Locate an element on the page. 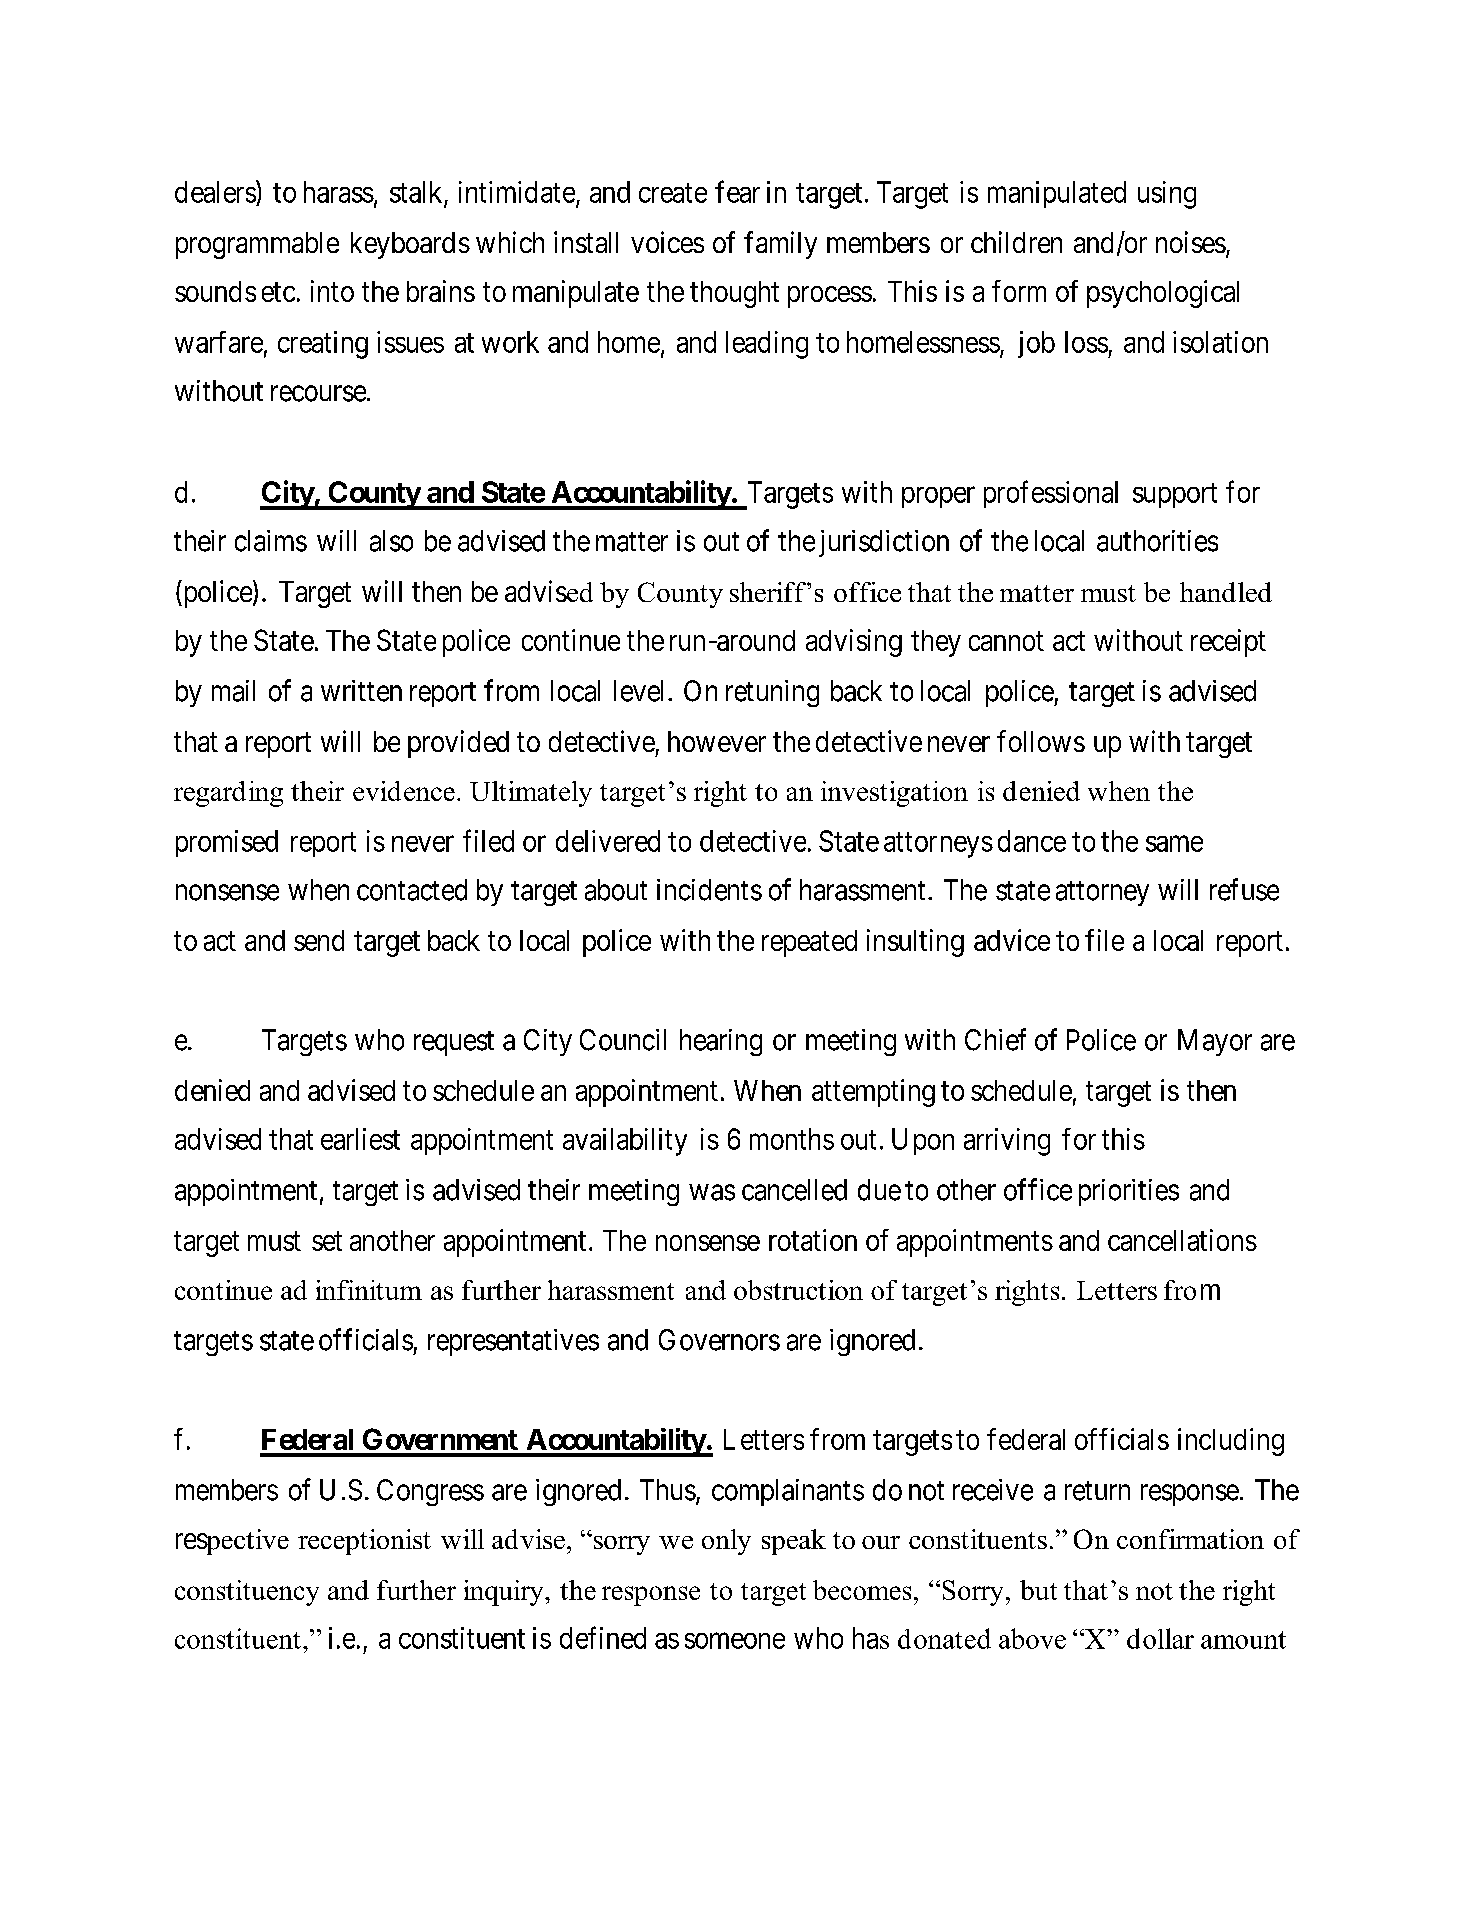  authorities is located at coordinates (1157, 541).
